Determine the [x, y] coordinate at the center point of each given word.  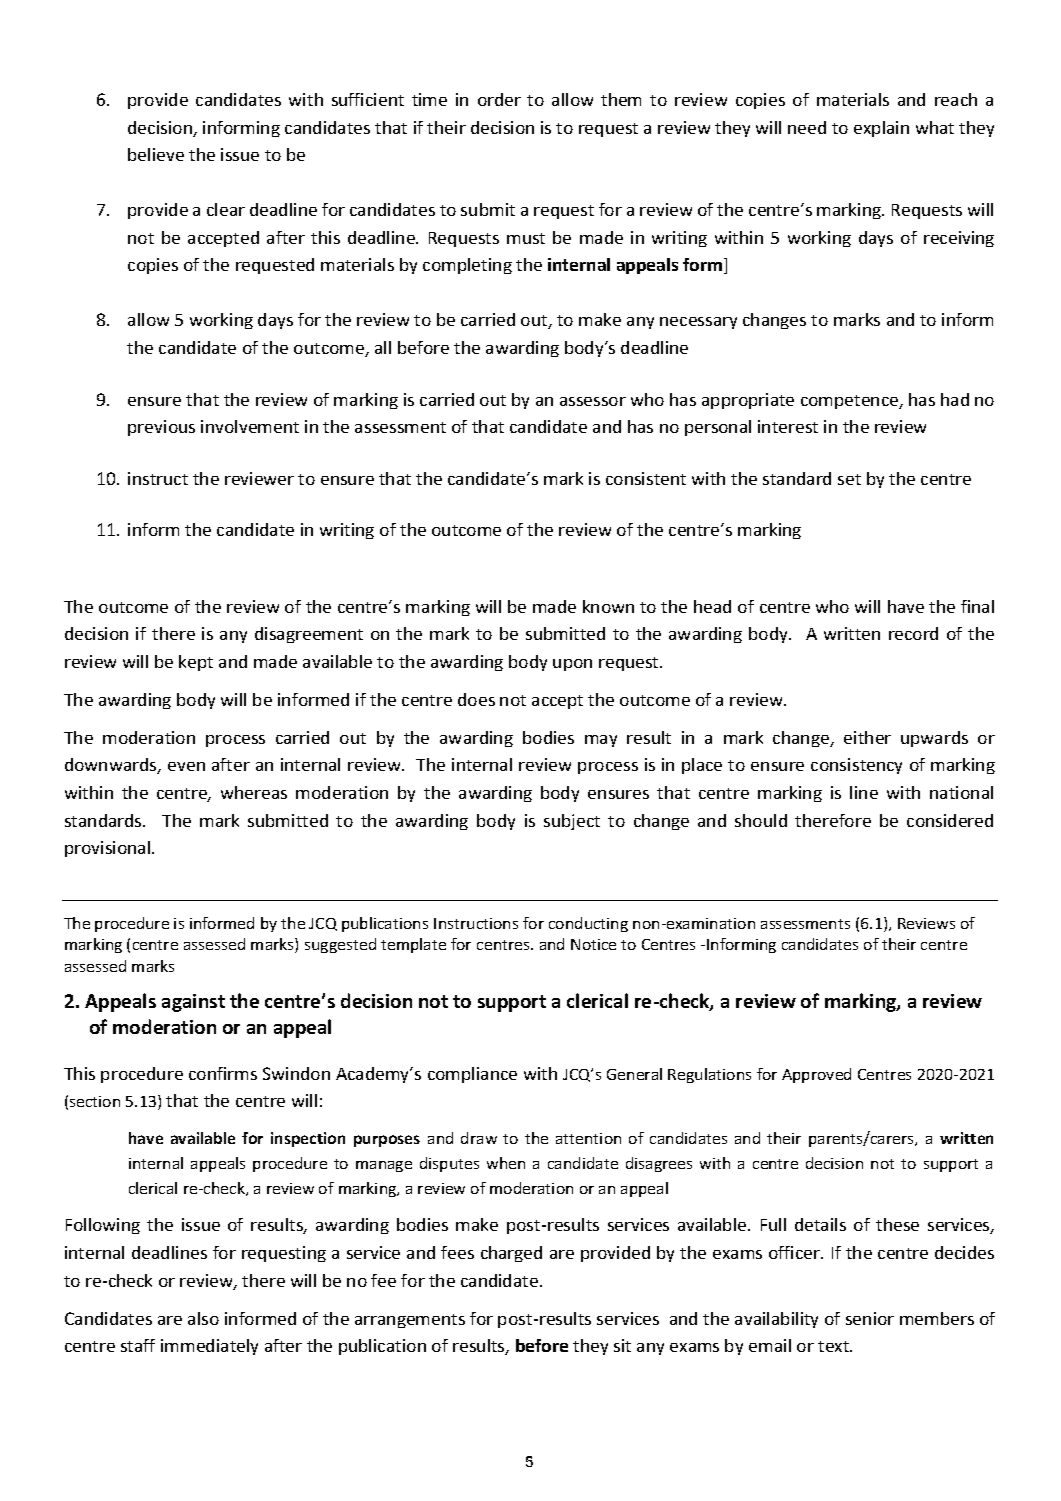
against [193, 1003]
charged [511, 1254]
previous [161, 428]
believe [156, 154]
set [849, 479]
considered [950, 820]
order [499, 99]
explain [881, 129]
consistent [646, 478]
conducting [588, 924]
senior [870, 1318]
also [203, 1318]
